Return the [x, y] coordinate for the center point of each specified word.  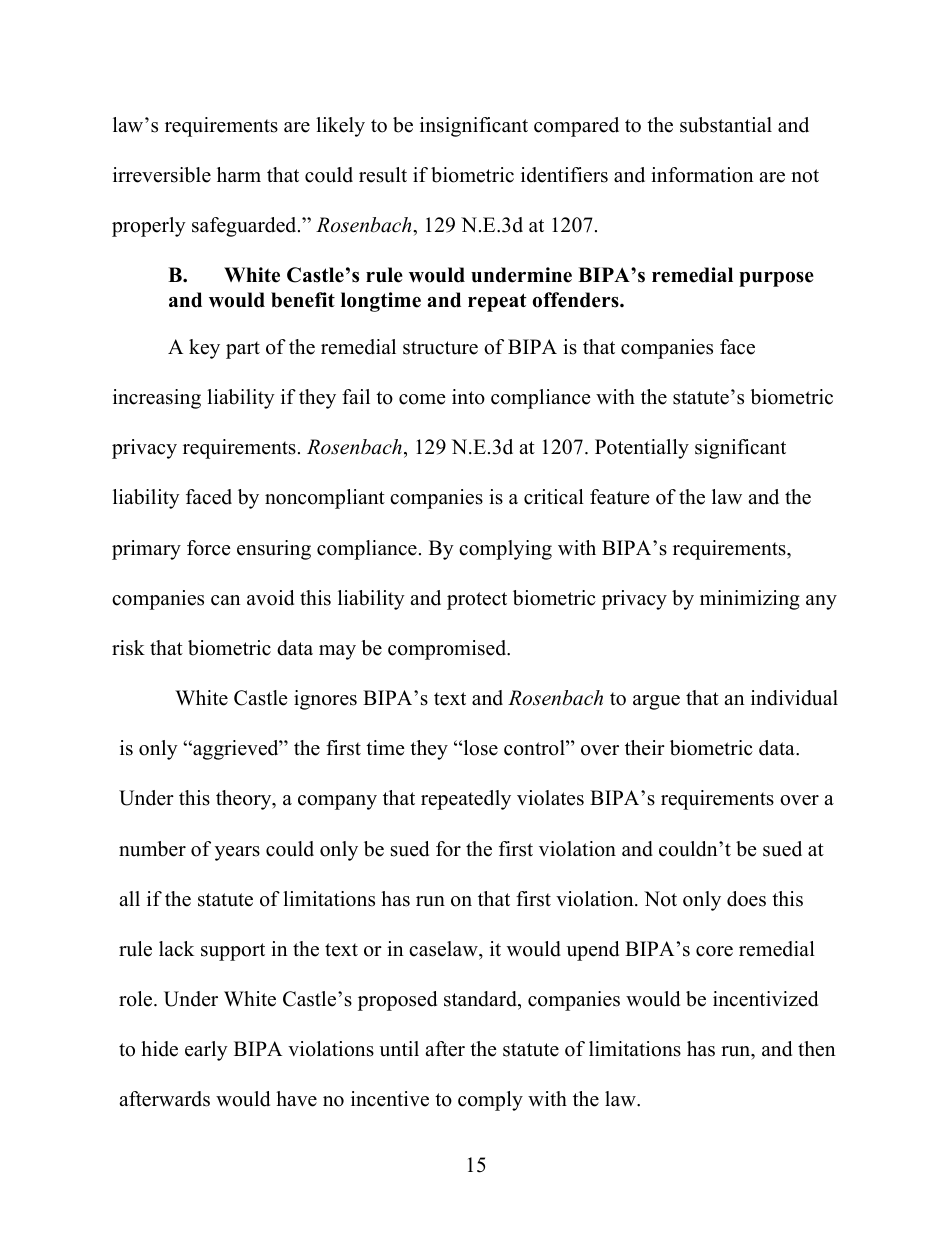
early [206, 1051]
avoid [270, 598]
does [746, 899]
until [399, 1049]
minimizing [750, 600]
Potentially [642, 449]
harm [239, 174]
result [383, 175]
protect [477, 601]
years [237, 853]
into [468, 397]
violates [550, 798]
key [204, 349]
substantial [726, 125]
